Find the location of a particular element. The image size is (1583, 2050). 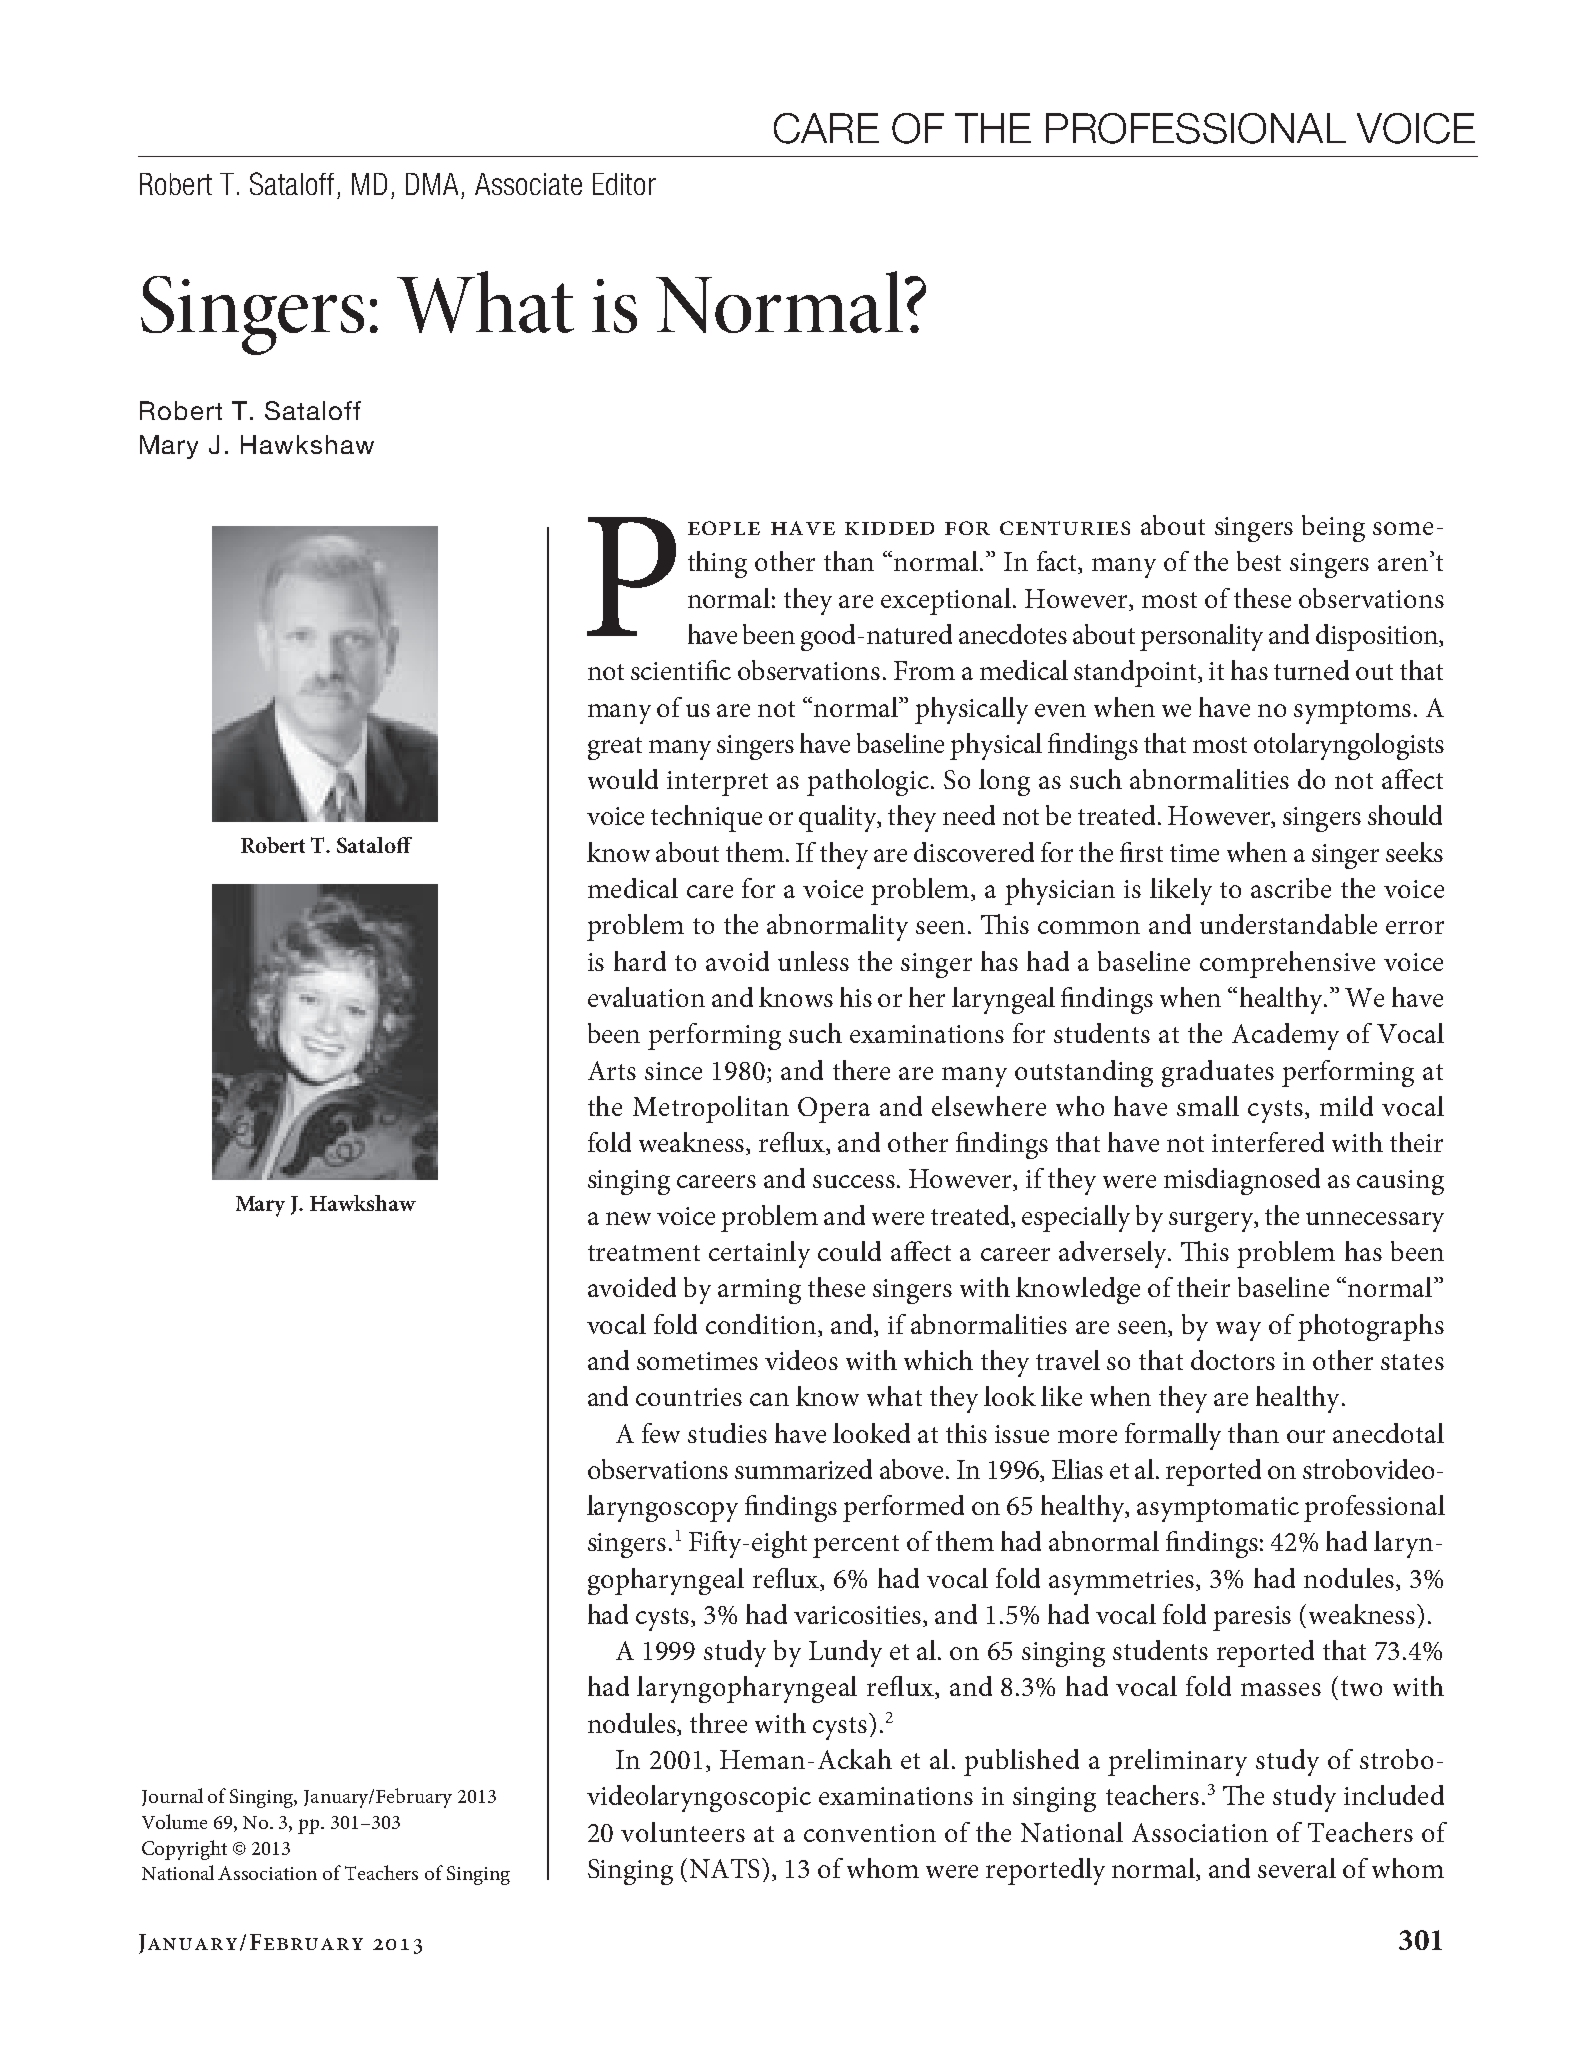

kidded is located at coordinates (889, 528).
